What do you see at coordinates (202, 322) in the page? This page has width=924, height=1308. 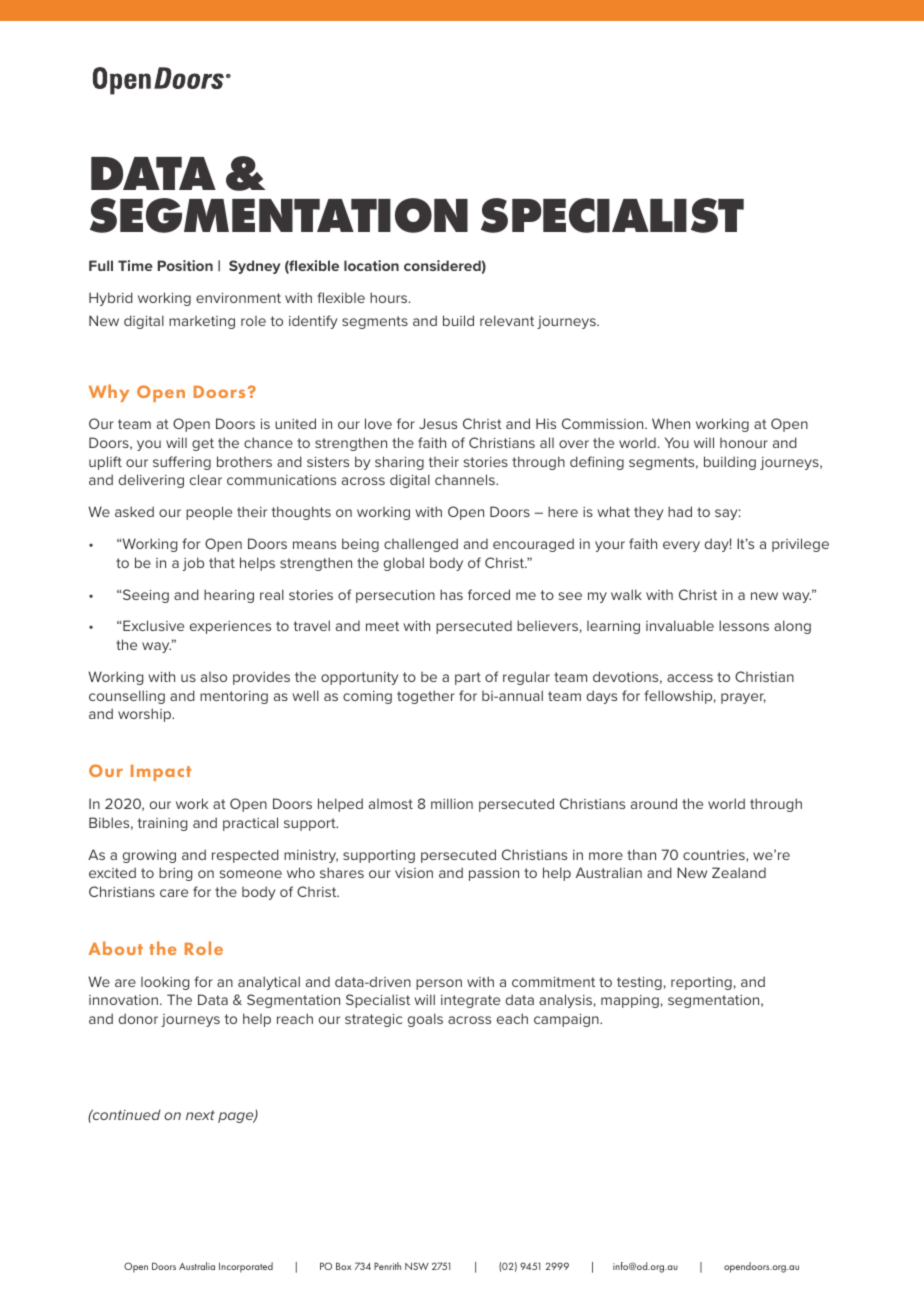 I see `marketing` at bounding box center [202, 322].
